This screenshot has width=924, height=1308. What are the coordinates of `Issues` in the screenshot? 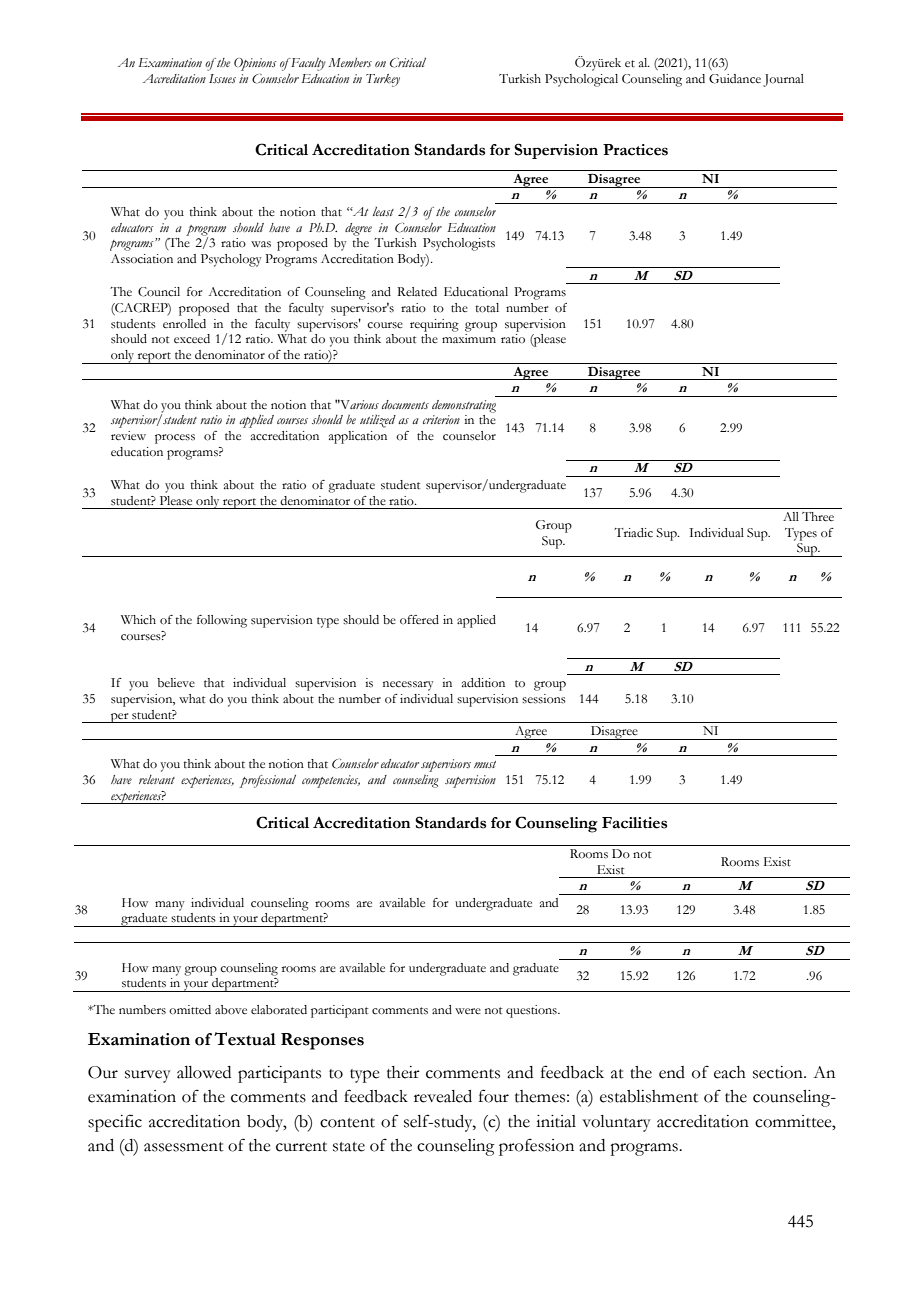 It's located at (222, 78).
